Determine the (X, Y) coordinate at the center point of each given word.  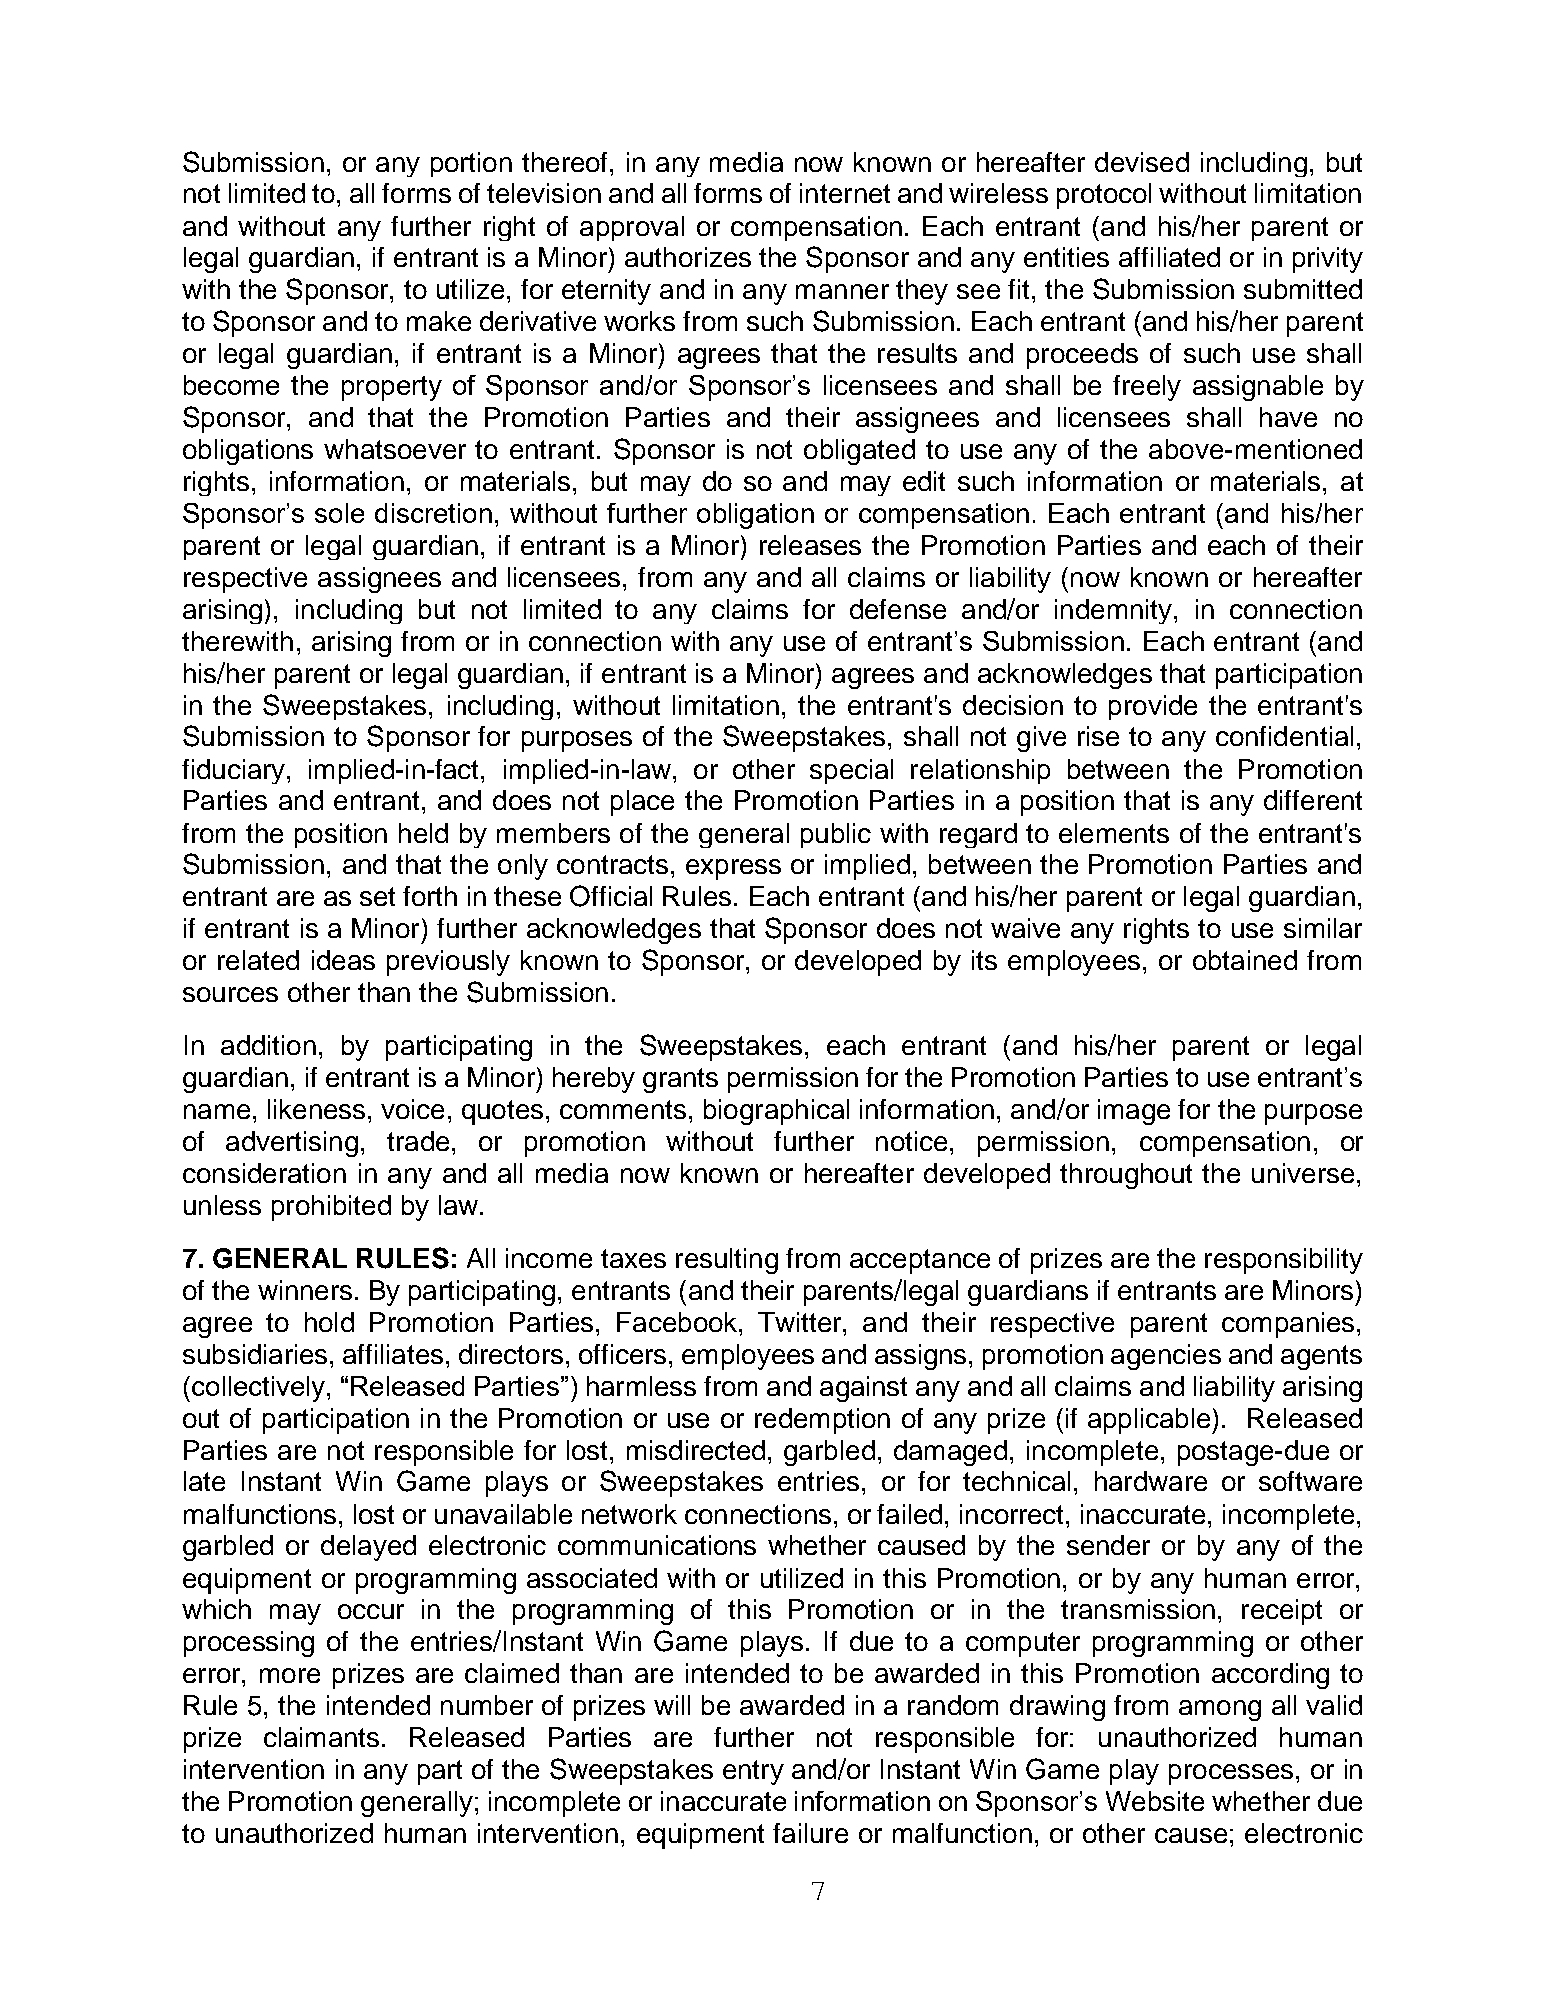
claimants (321, 1737)
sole (339, 513)
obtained (1245, 960)
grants (680, 1080)
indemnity (1115, 611)
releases (810, 545)
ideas (343, 960)
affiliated (1169, 257)
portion (471, 164)
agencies (1166, 1357)
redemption (822, 1421)
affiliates (393, 1354)
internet (845, 193)
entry (753, 1772)
